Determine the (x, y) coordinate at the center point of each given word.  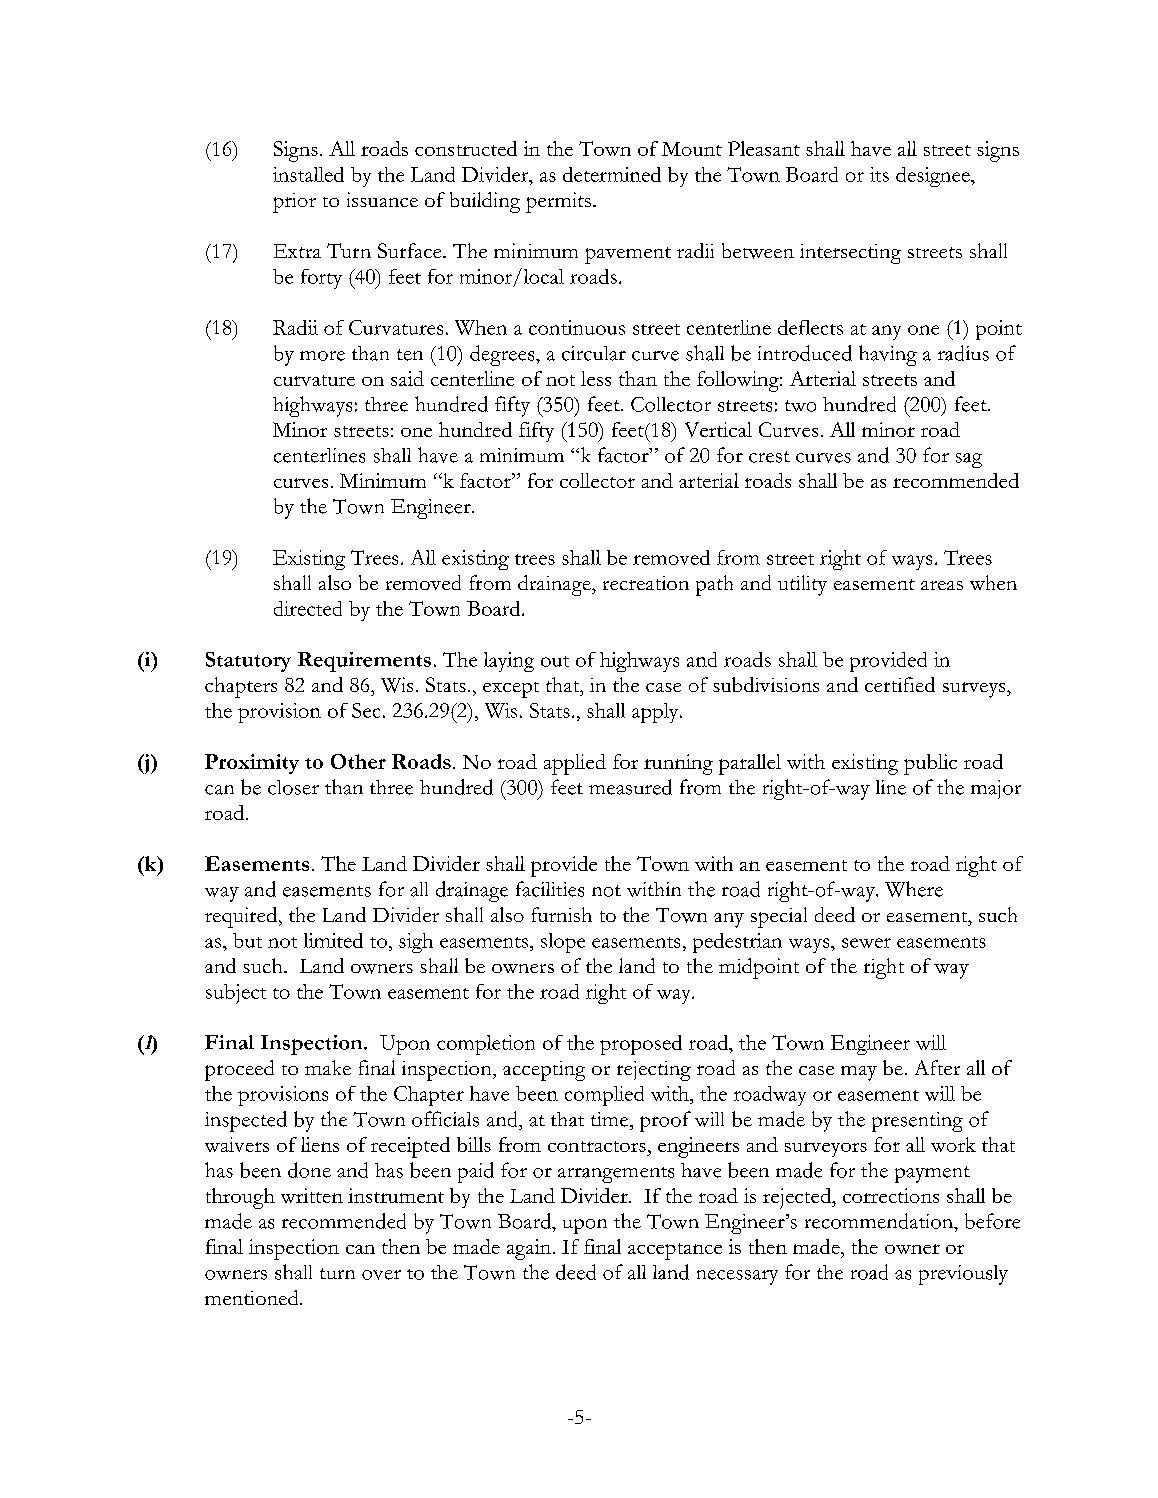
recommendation (880, 1221)
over (381, 1275)
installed (308, 174)
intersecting (850, 254)
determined (612, 174)
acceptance (675, 1251)
